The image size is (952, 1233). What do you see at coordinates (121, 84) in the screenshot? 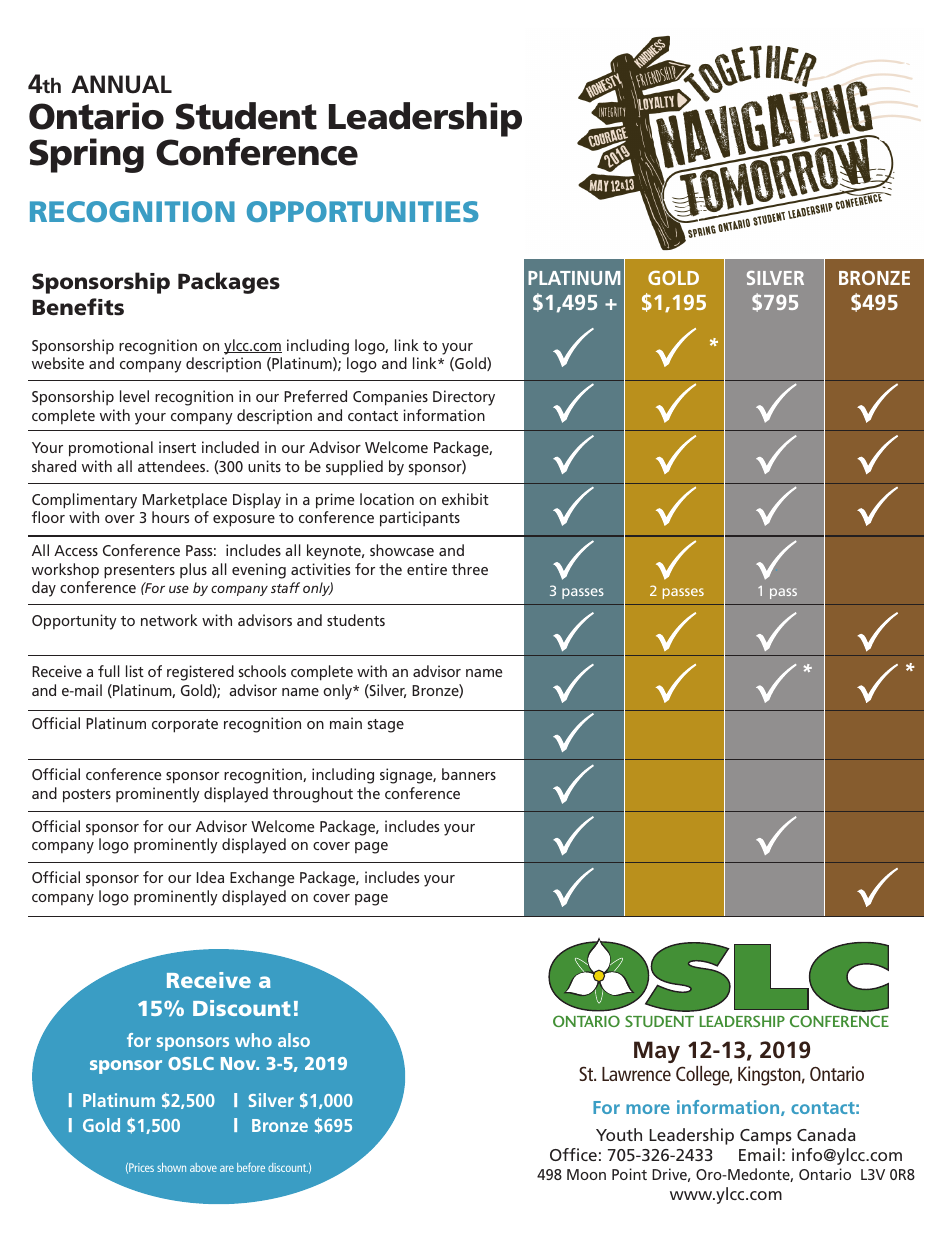
I see `ANNUAL` at bounding box center [121, 84].
